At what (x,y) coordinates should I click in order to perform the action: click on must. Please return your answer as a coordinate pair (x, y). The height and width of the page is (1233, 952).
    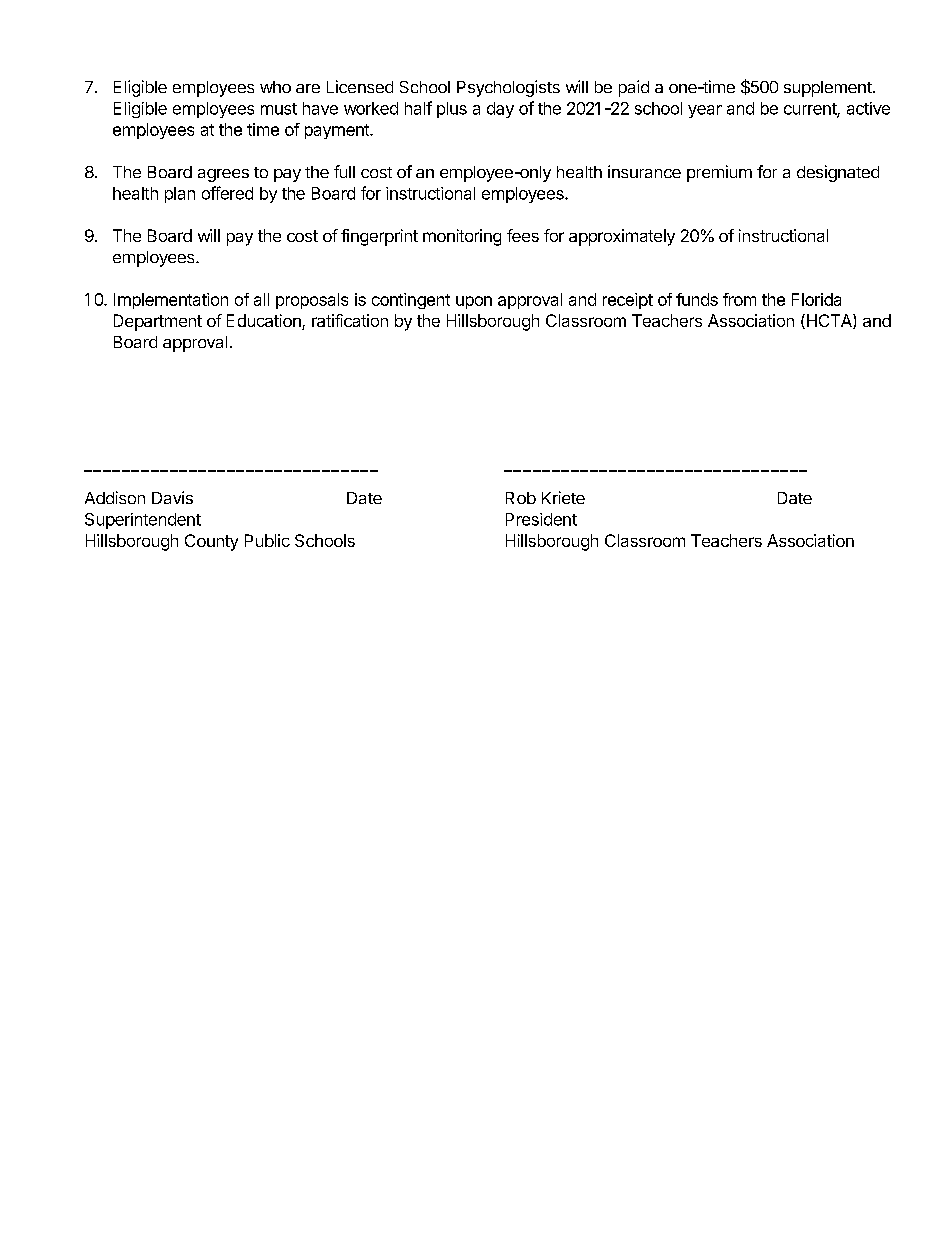
    Looking at the image, I should click on (279, 109).
